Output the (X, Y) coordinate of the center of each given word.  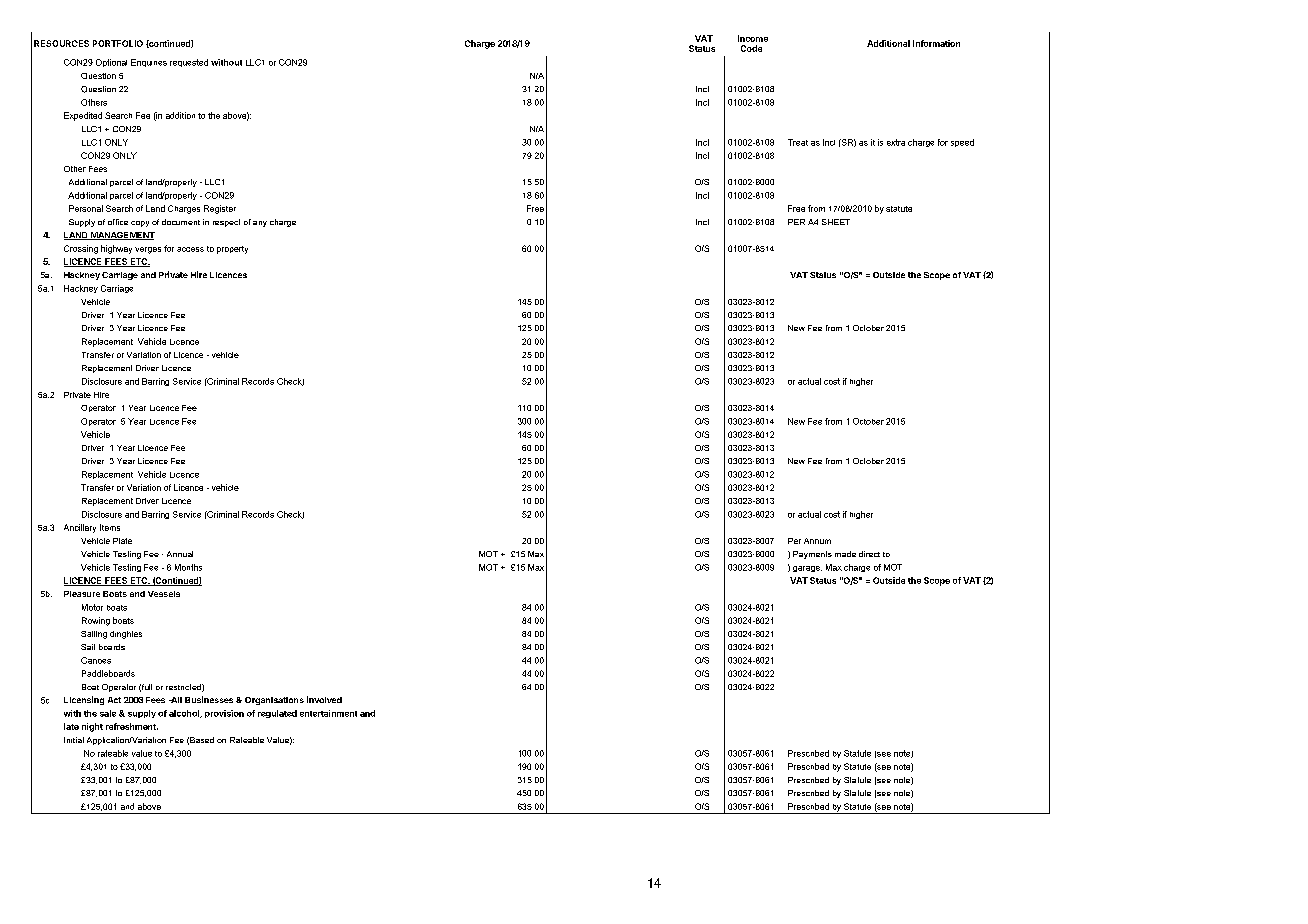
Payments (812, 555)
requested (189, 63)
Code (751, 48)
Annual (180, 554)
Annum (817, 541)
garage (807, 569)
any (260, 224)
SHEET (836, 222)
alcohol (185, 714)
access (190, 249)
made (845, 554)
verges (148, 250)
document (181, 222)
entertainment (328, 713)
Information (936, 43)
